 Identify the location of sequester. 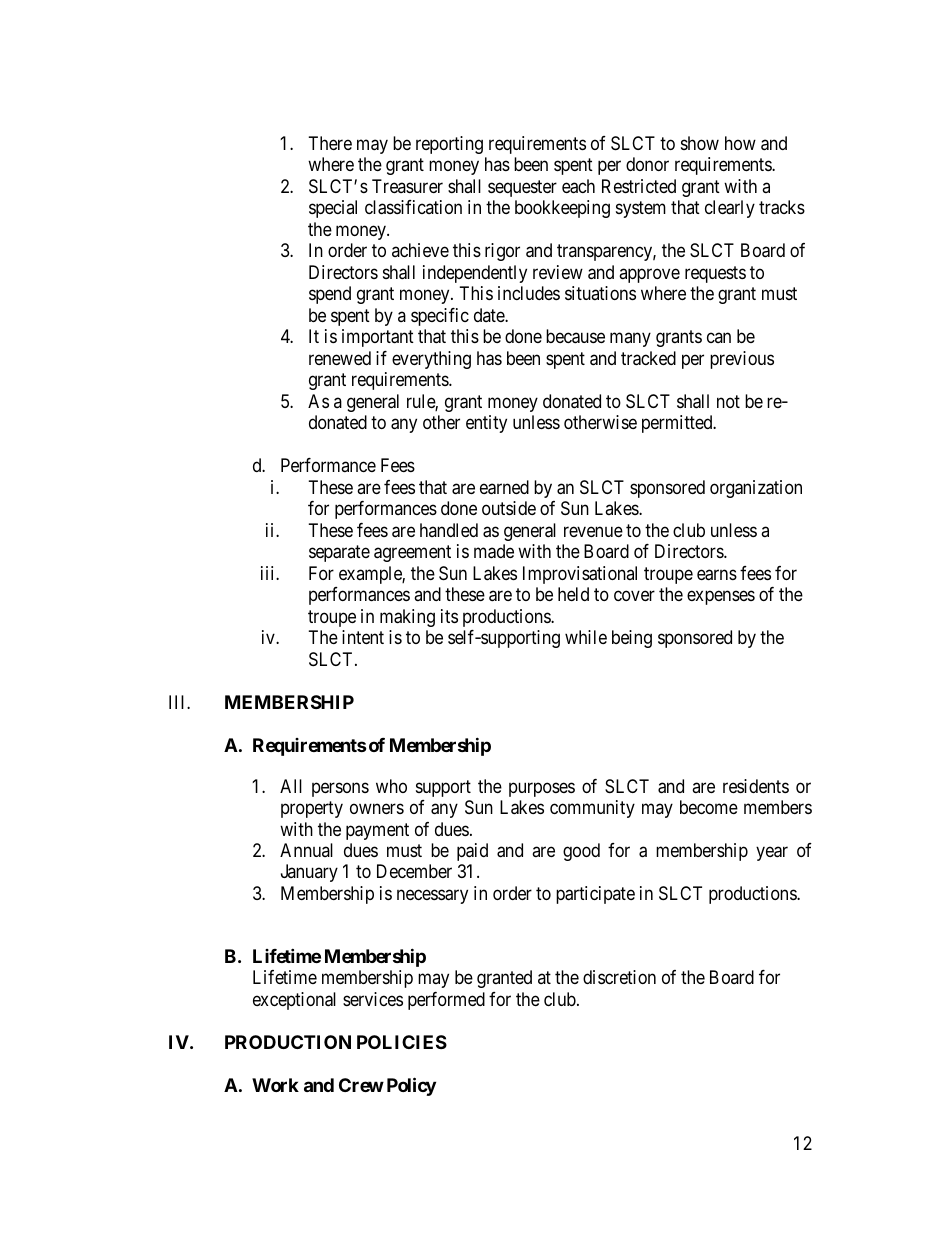
(522, 188).
